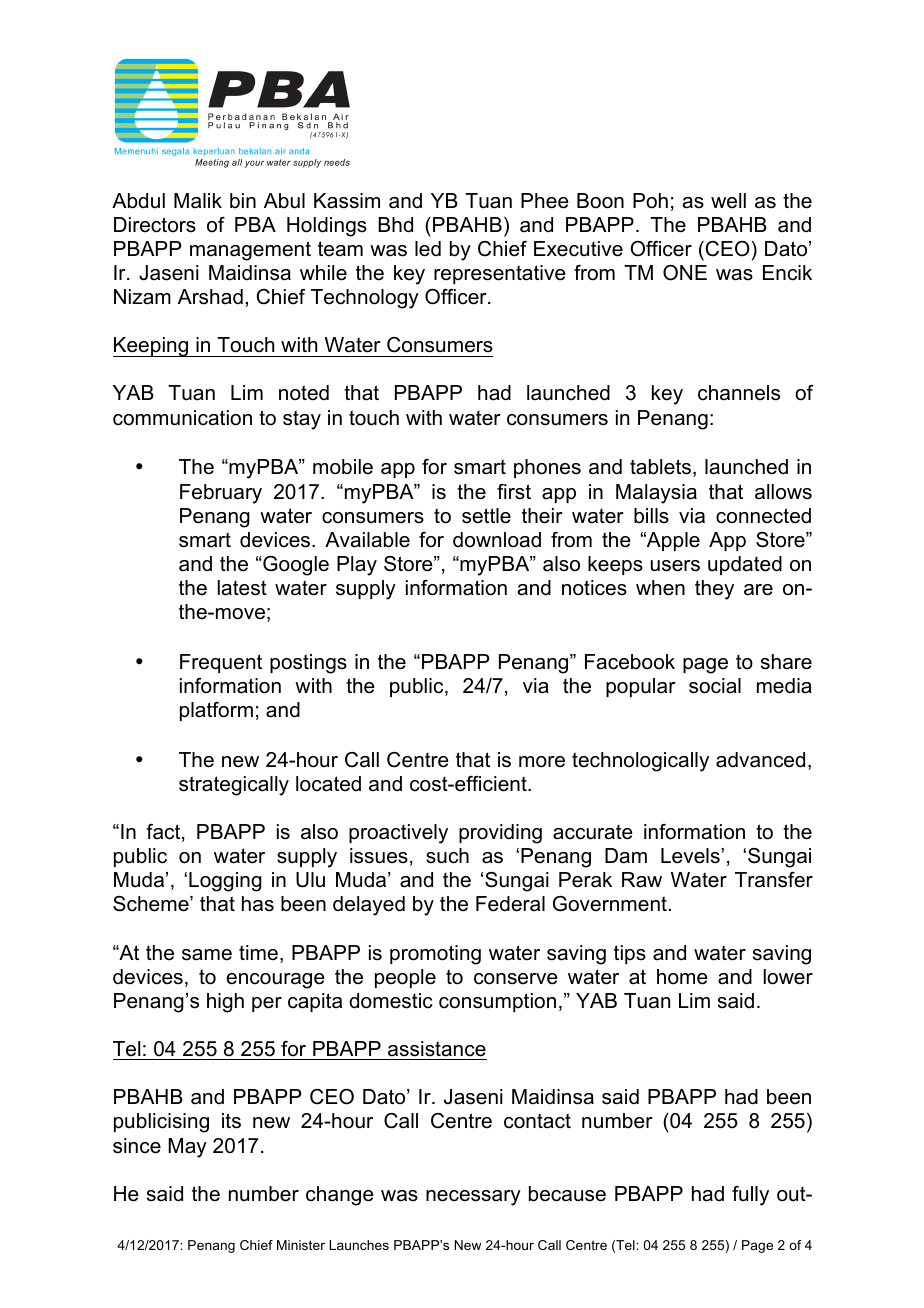 This screenshot has height=1308, width=924. What do you see at coordinates (542, 762) in the screenshot?
I see `more` at bounding box center [542, 762].
